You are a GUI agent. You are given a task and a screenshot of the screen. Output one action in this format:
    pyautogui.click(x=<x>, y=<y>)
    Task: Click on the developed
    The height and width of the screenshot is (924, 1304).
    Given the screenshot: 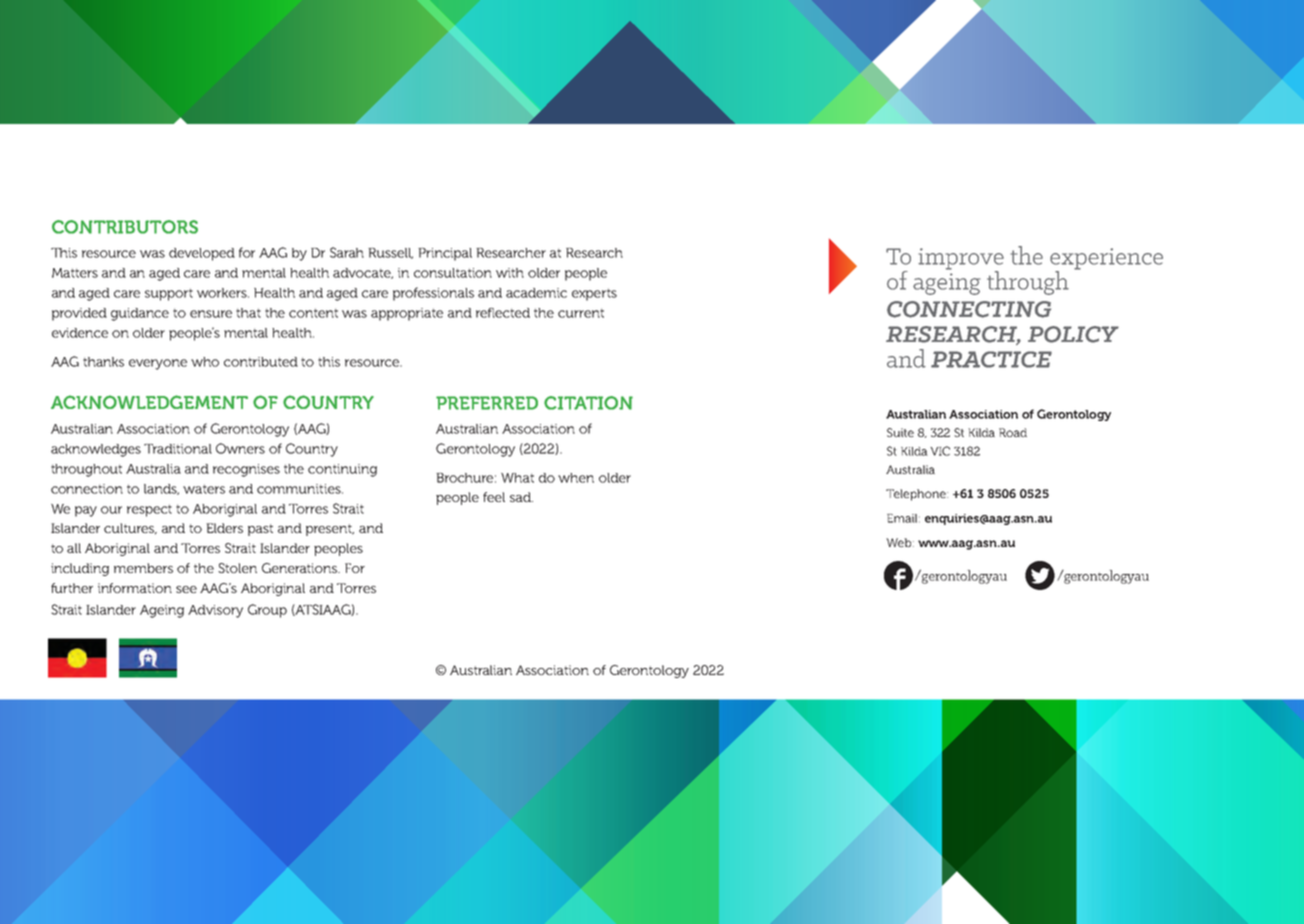 What is the action you would take?
    pyautogui.click(x=202, y=254)
